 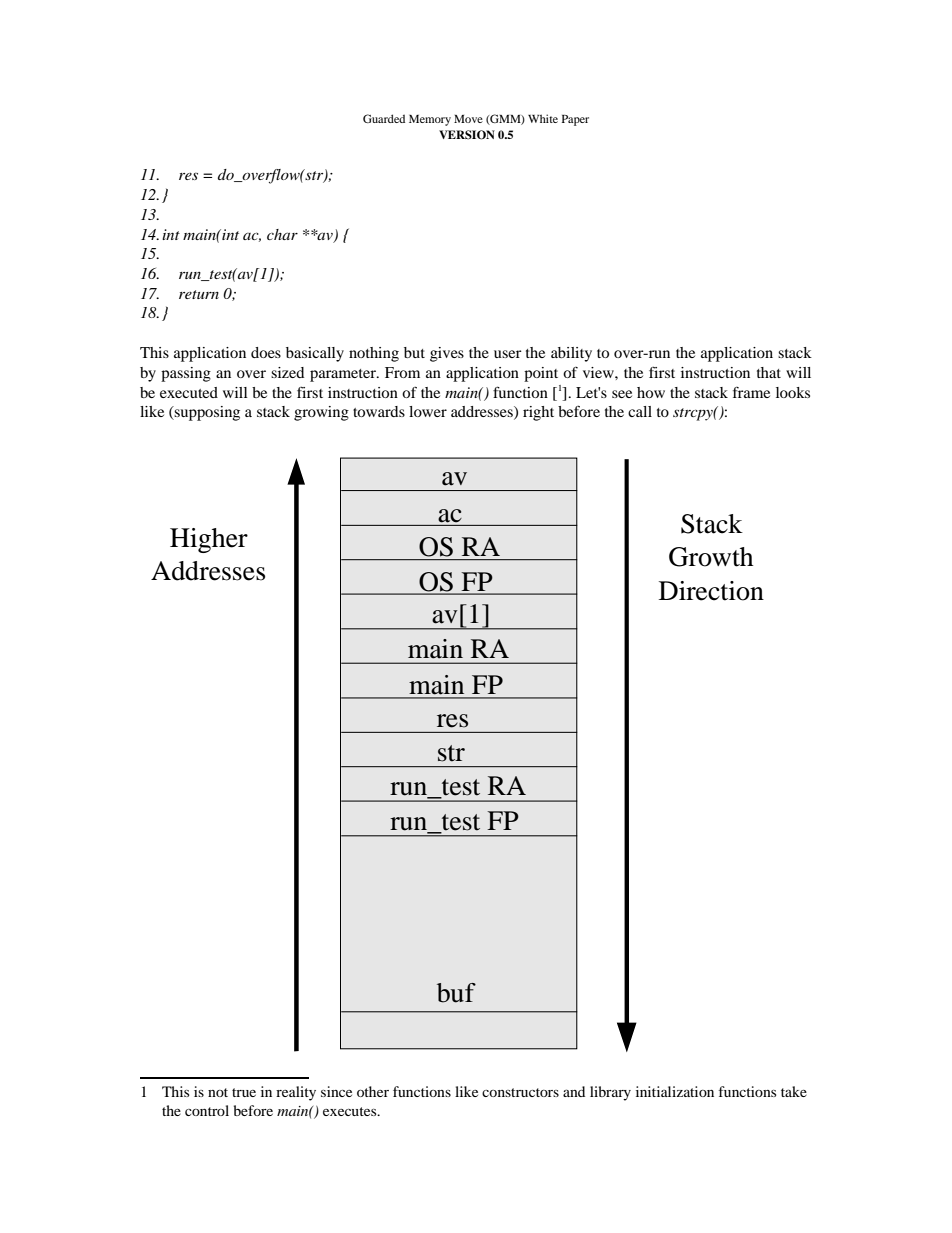 I want to click on frame, so click(x=751, y=392).
